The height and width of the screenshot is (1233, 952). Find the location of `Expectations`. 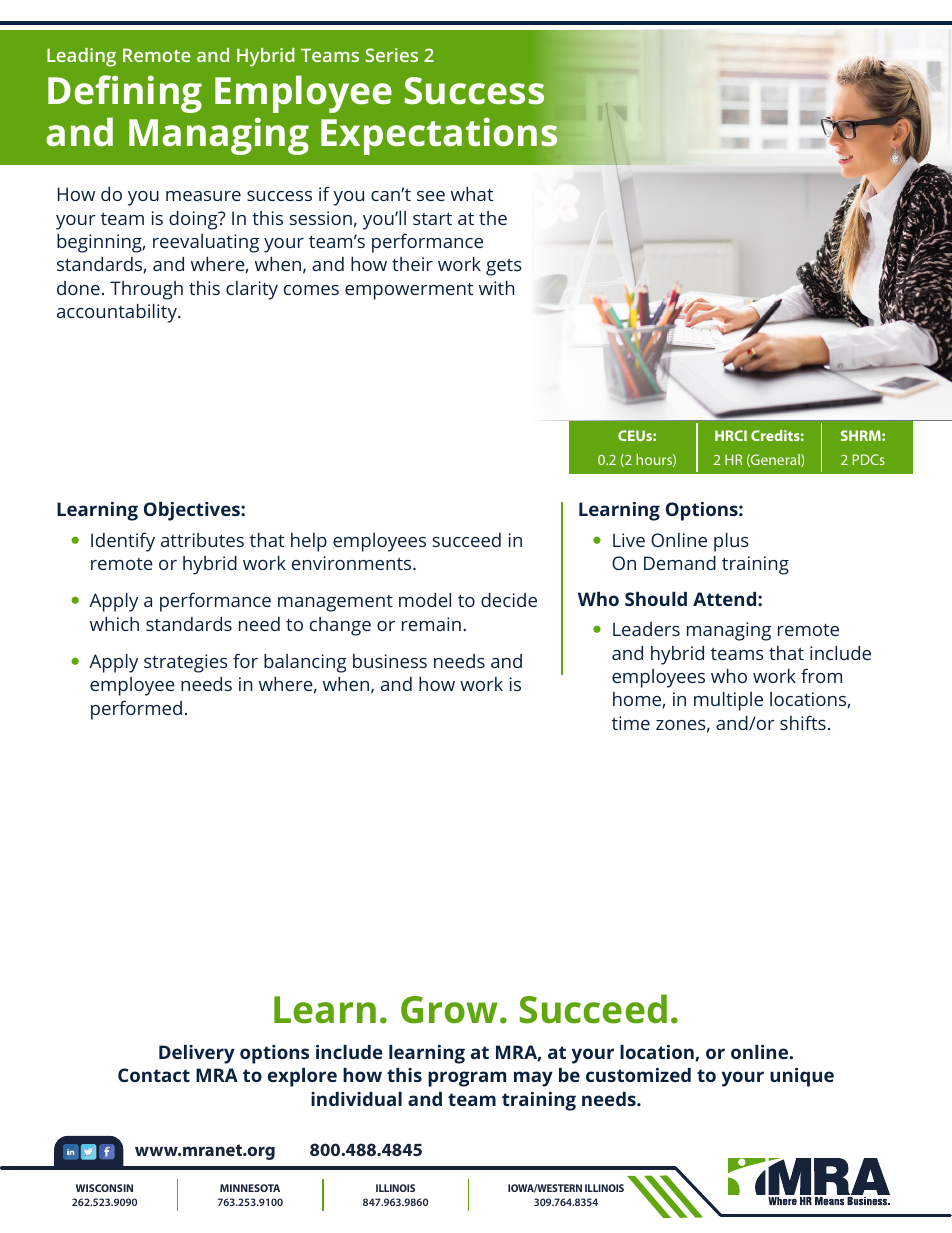

Expectations is located at coordinates (439, 136).
